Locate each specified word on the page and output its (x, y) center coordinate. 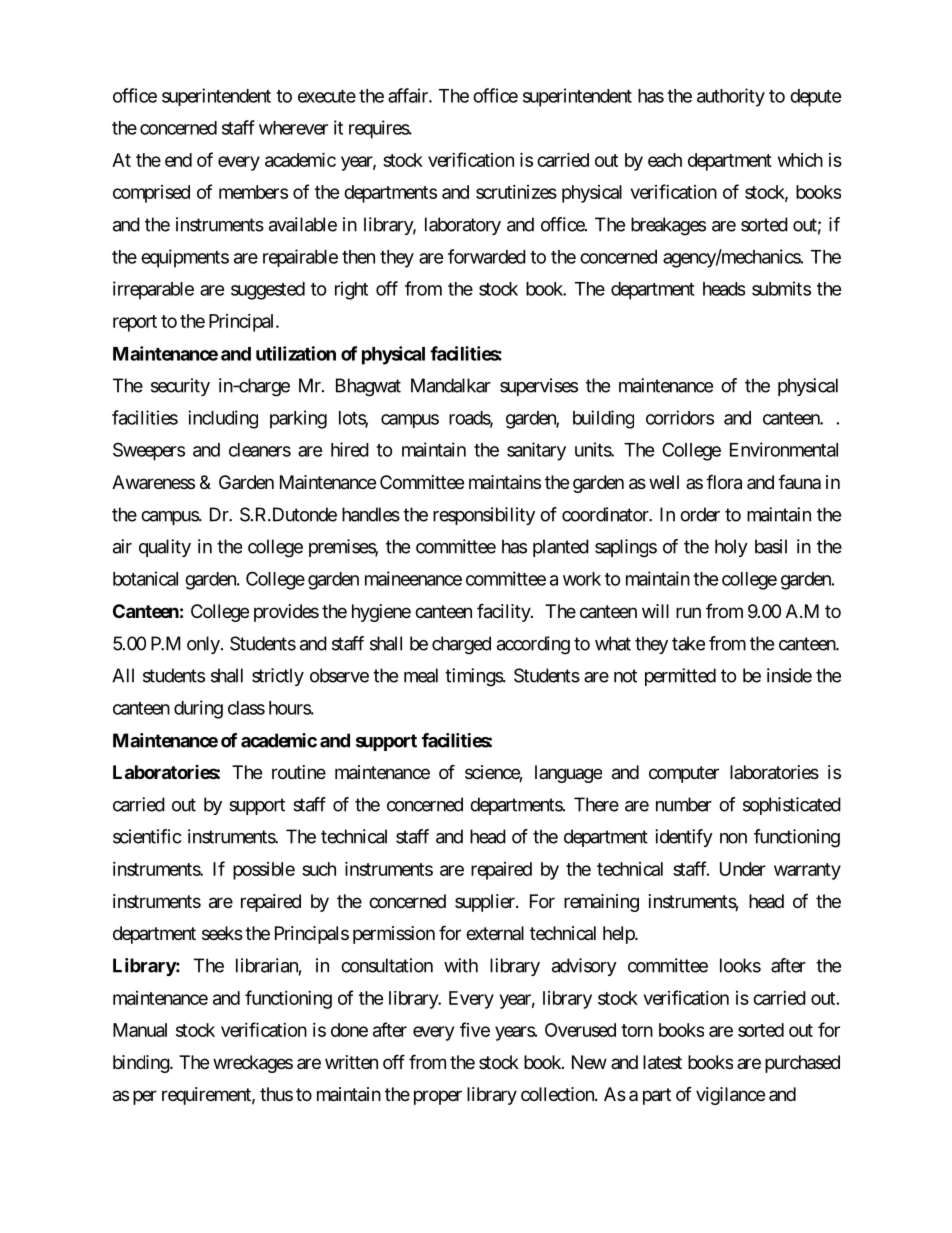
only (203, 645)
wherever (293, 128)
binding (142, 1064)
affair (409, 95)
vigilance (730, 1096)
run (688, 612)
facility (504, 613)
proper (438, 1097)
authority (731, 97)
